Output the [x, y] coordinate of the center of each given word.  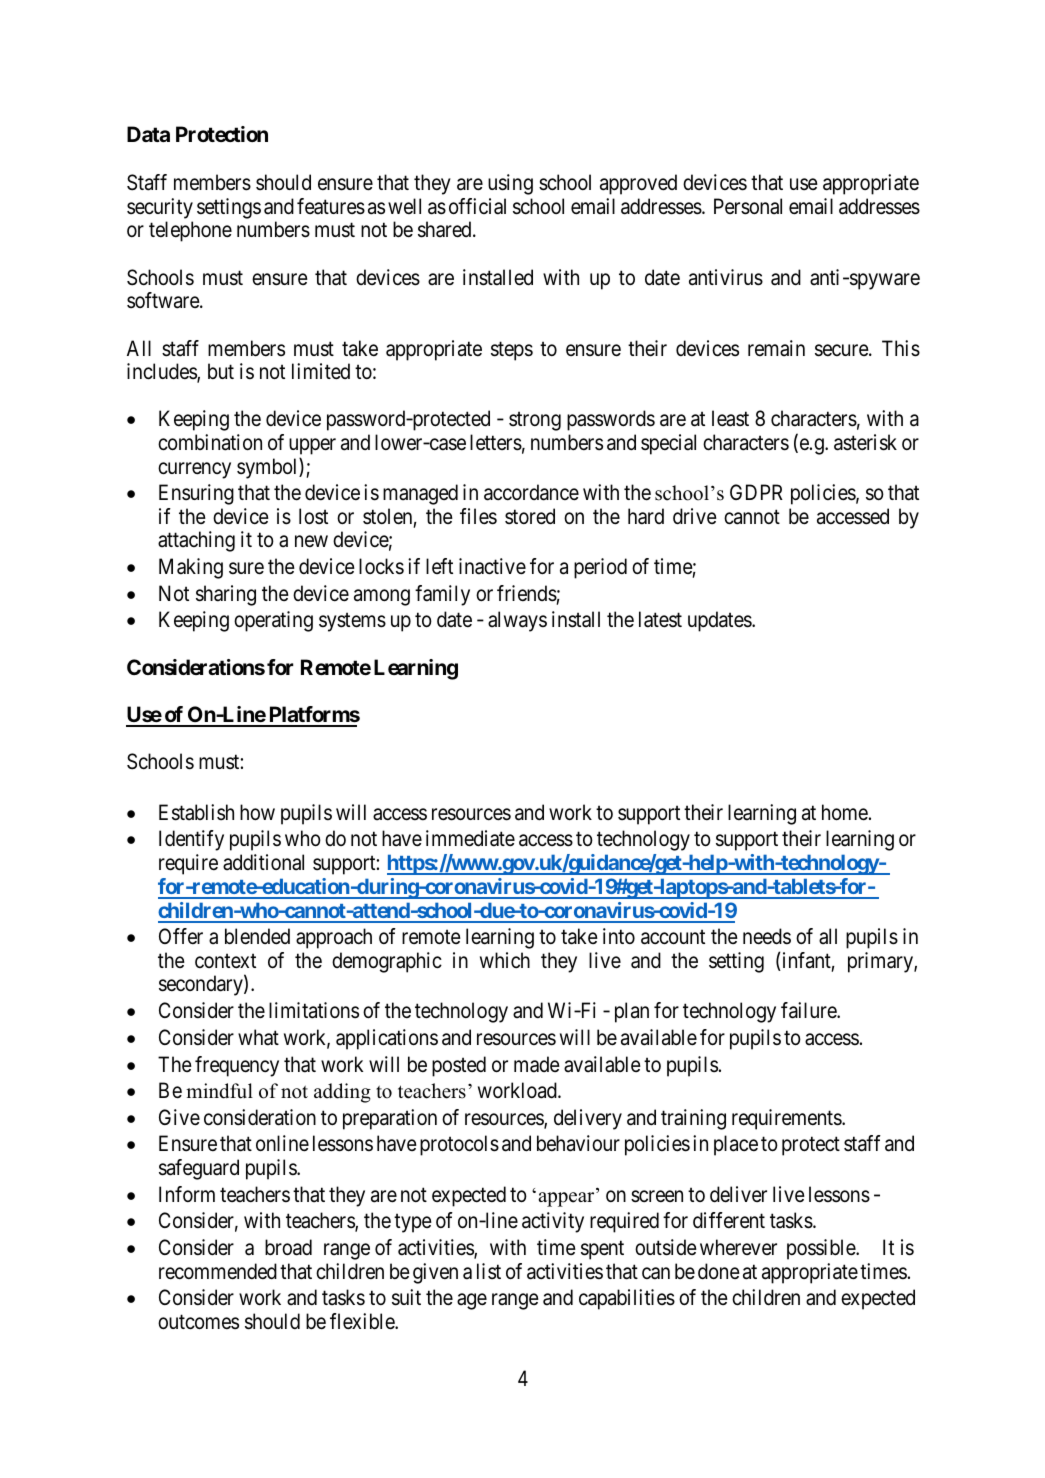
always [517, 621]
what [258, 1037]
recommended [218, 1271]
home [845, 812]
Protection [222, 134]
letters [496, 442]
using [510, 184]
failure [809, 1010]
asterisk [865, 442]
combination [210, 442]
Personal [748, 206]
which [505, 960]
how [257, 812]
